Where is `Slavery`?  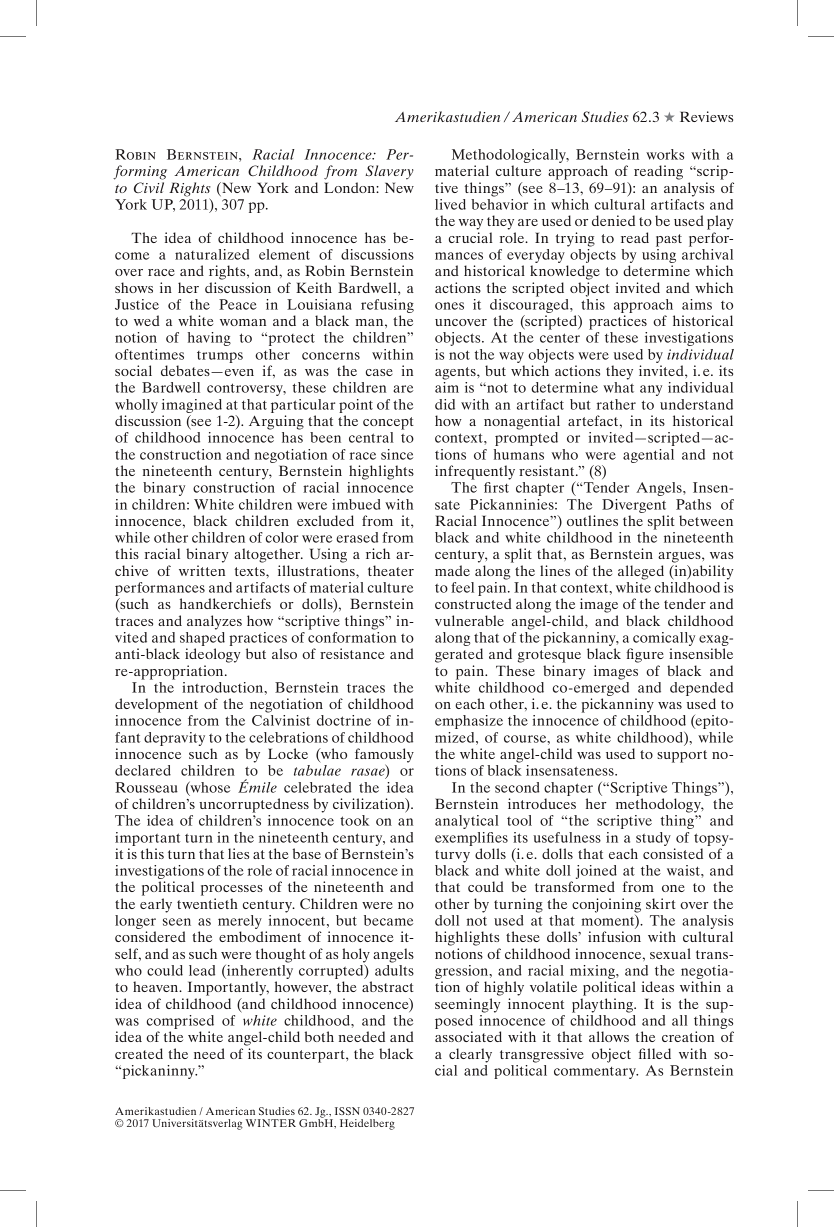 Slavery is located at coordinates (390, 172).
